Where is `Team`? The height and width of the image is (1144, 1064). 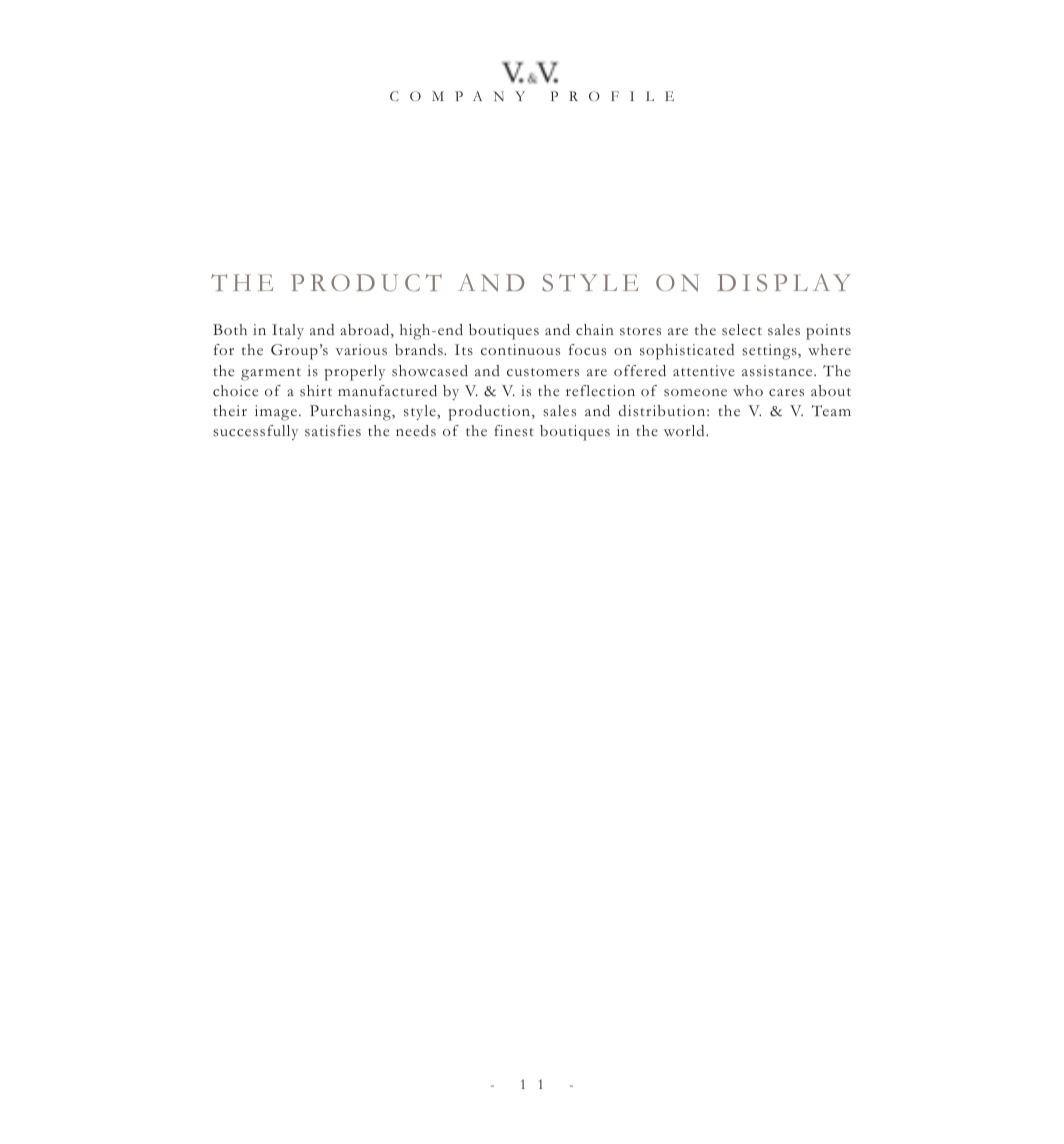 Team is located at coordinates (831, 410).
